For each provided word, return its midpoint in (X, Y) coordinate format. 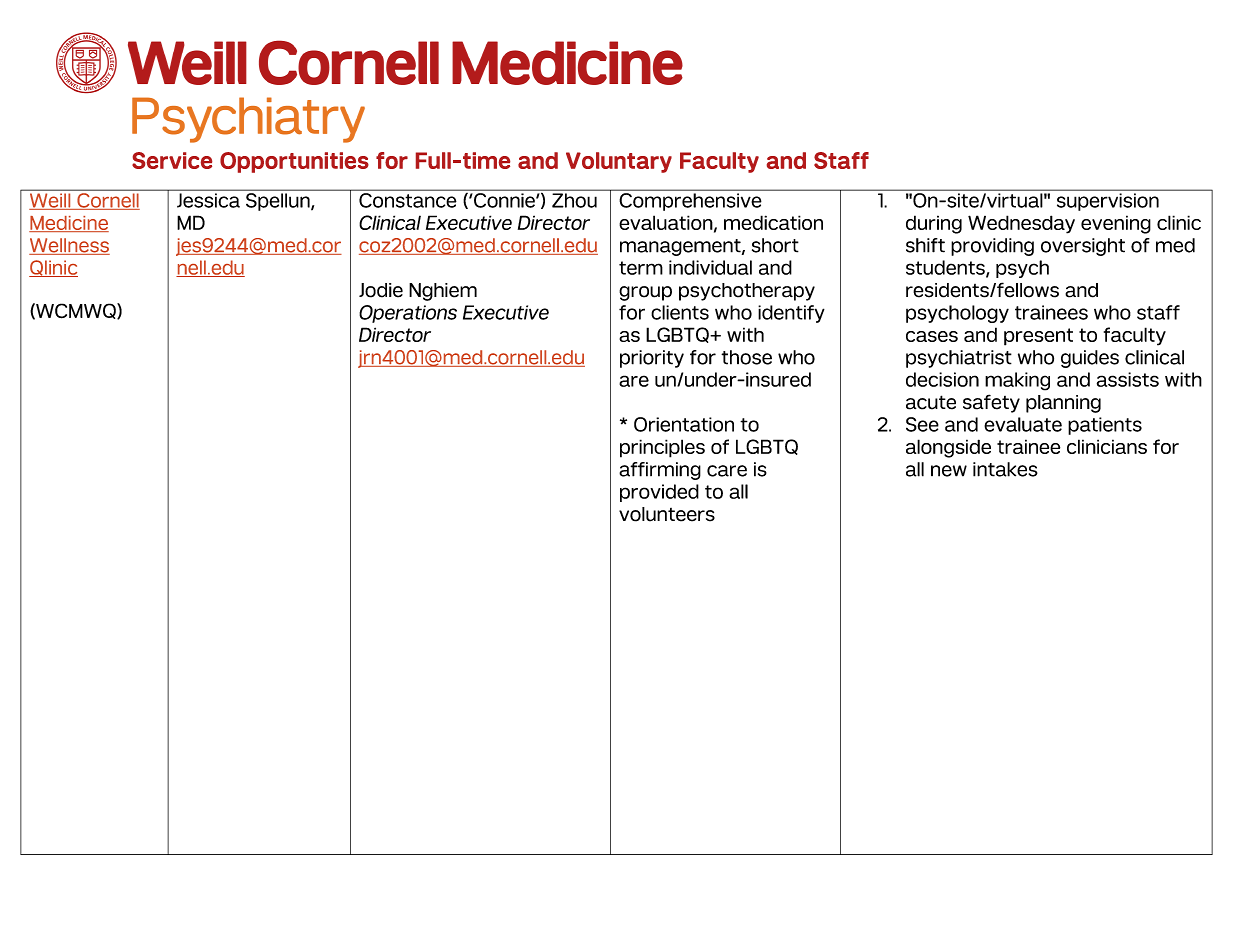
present (1038, 337)
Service (172, 160)
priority (652, 359)
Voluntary (619, 162)
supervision (1108, 202)
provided (659, 493)
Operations (408, 314)
